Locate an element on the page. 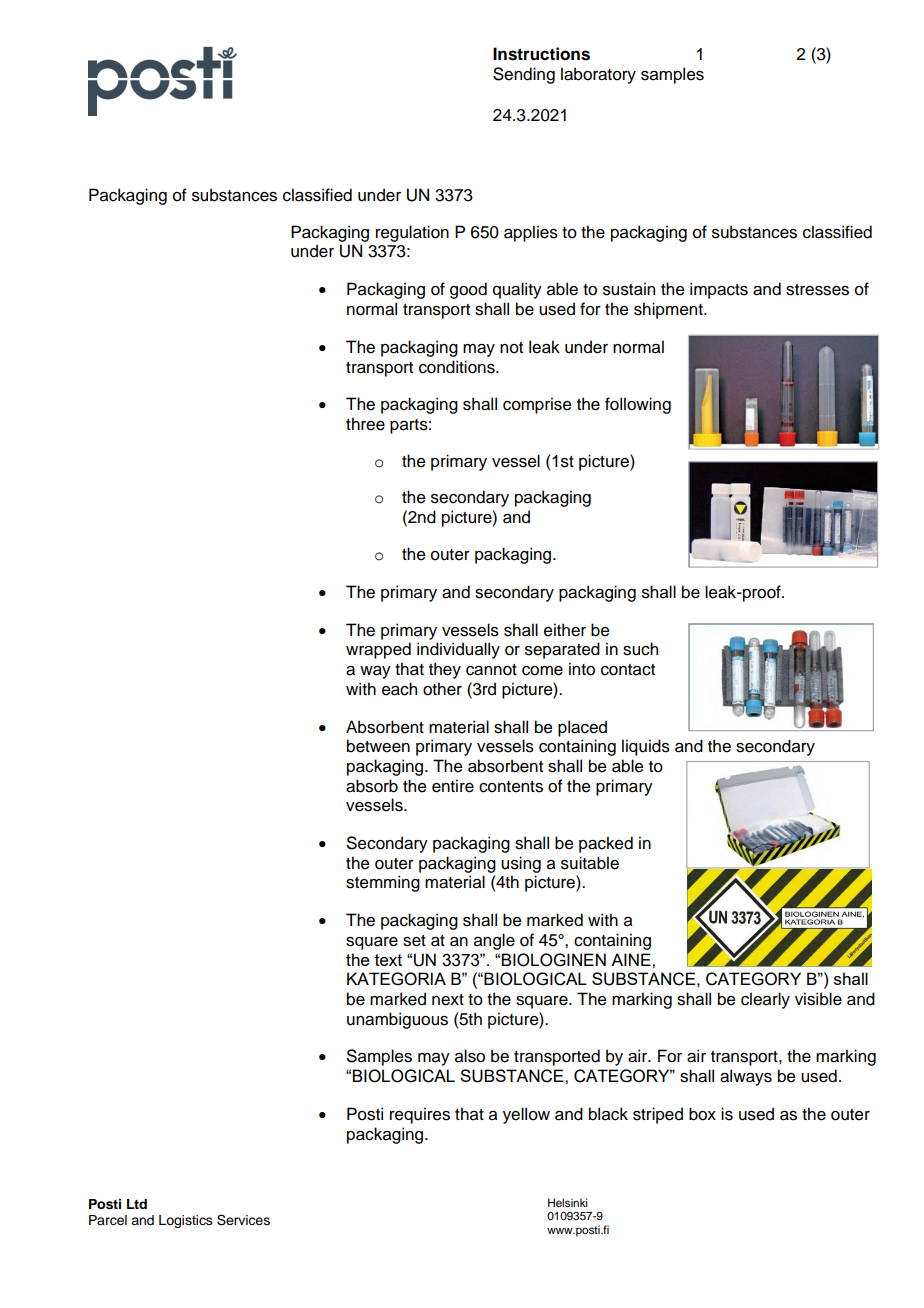 This image has height=1308, width=924. laboratory is located at coordinates (598, 75).
